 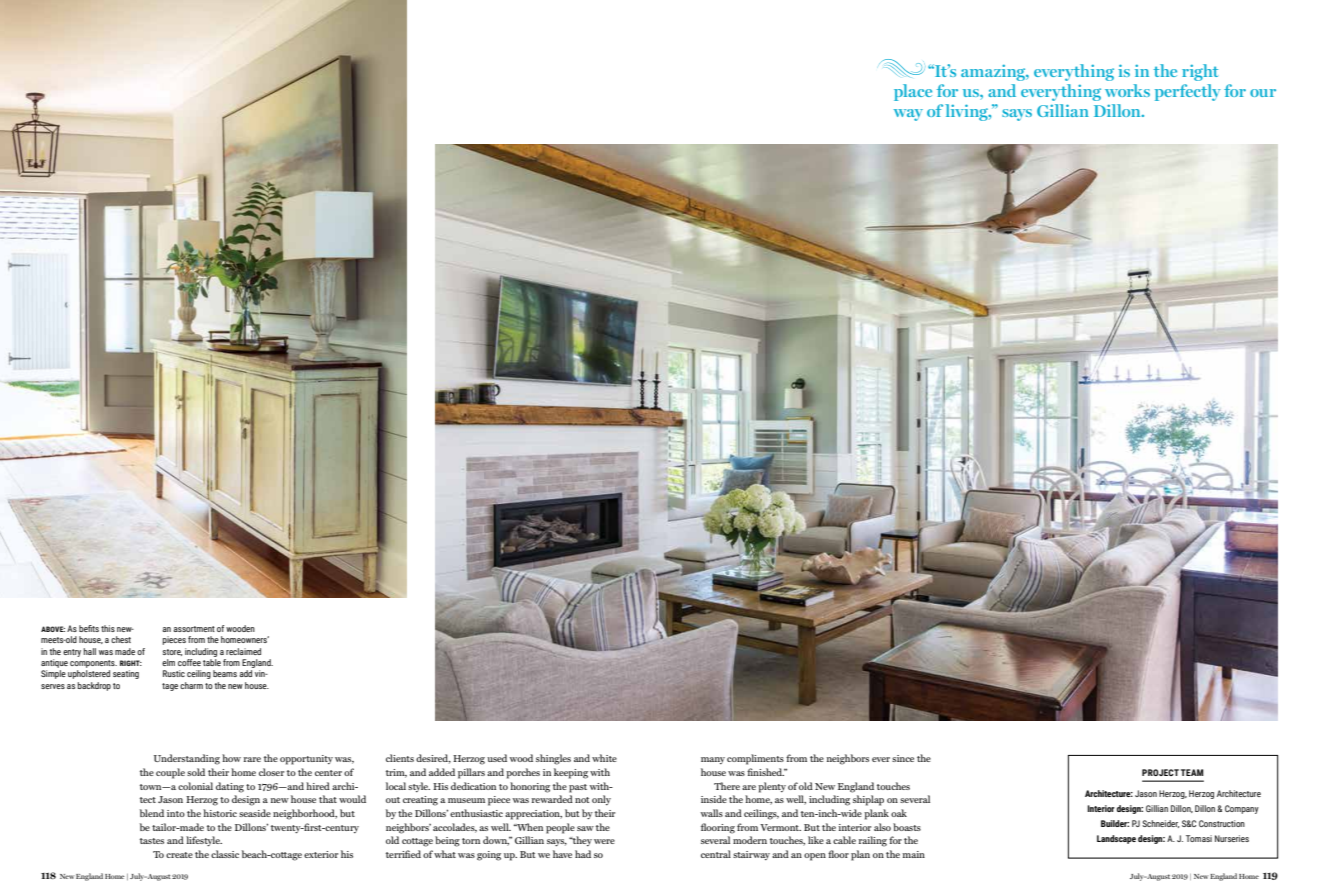 I want to click on works, so click(x=1127, y=90).
